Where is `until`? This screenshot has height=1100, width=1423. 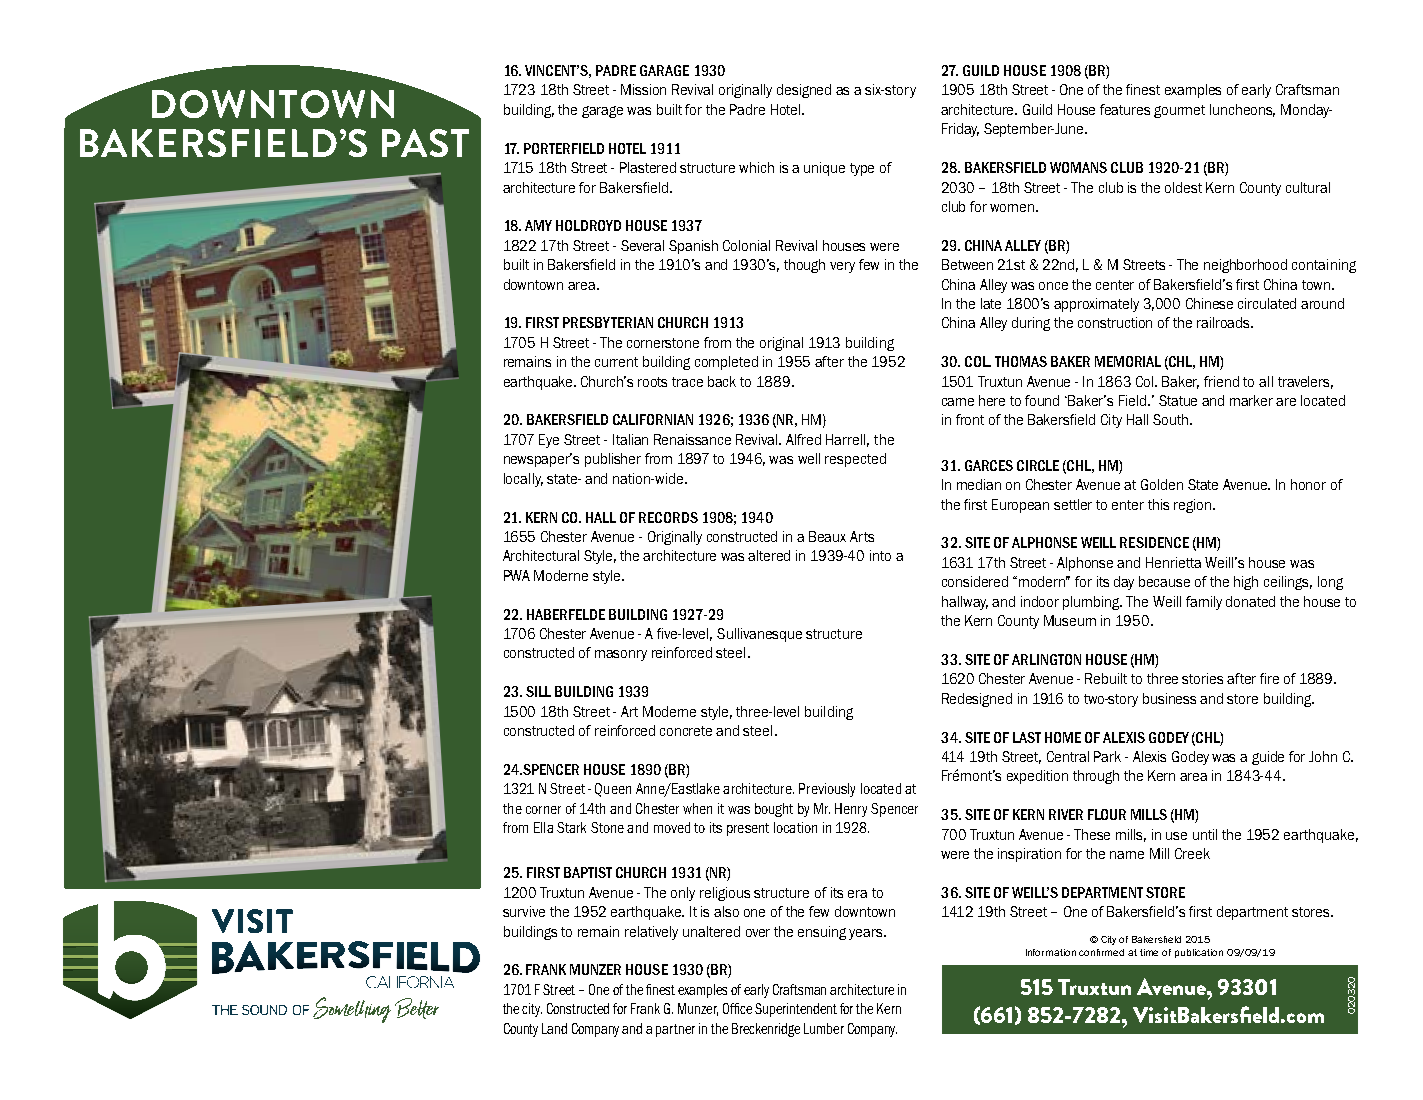 until is located at coordinates (1205, 834).
